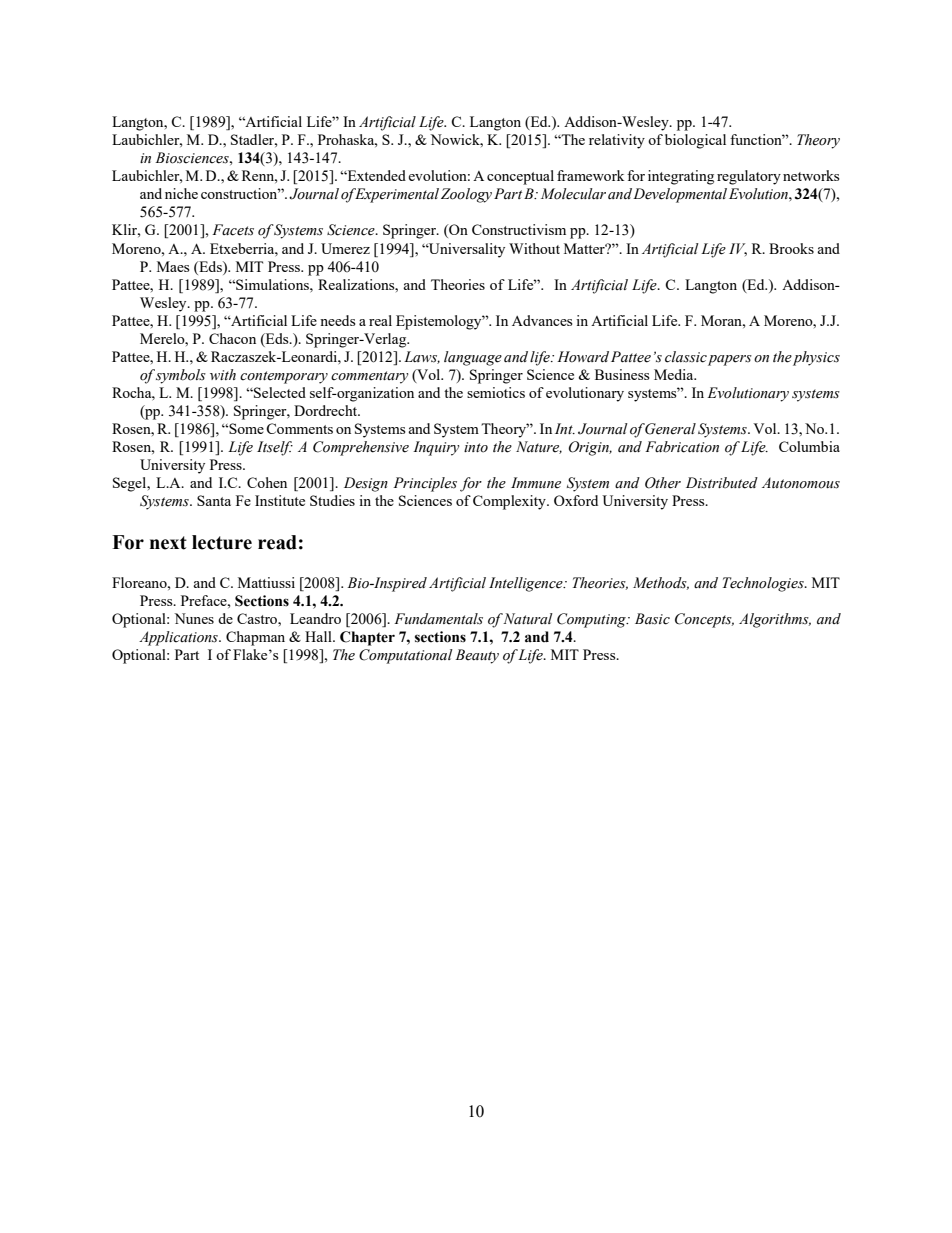 The image size is (952, 1233). I want to click on Chapman, so click(255, 638).
